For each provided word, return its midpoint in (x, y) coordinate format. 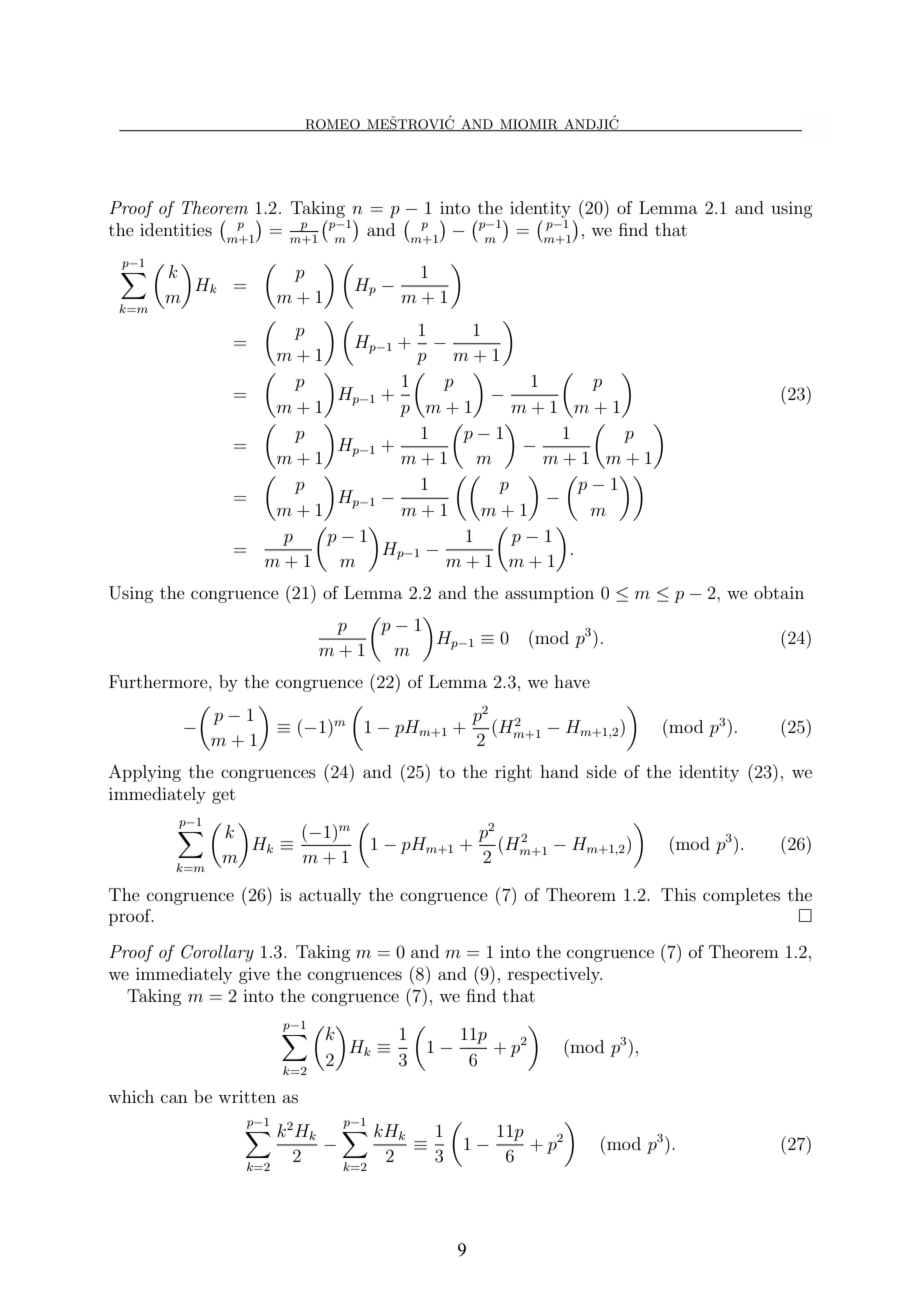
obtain (779, 592)
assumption (549, 594)
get (223, 796)
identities (176, 229)
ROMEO (332, 125)
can (174, 1098)
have (572, 681)
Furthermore (159, 681)
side (602, 771)
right (513, 773)
